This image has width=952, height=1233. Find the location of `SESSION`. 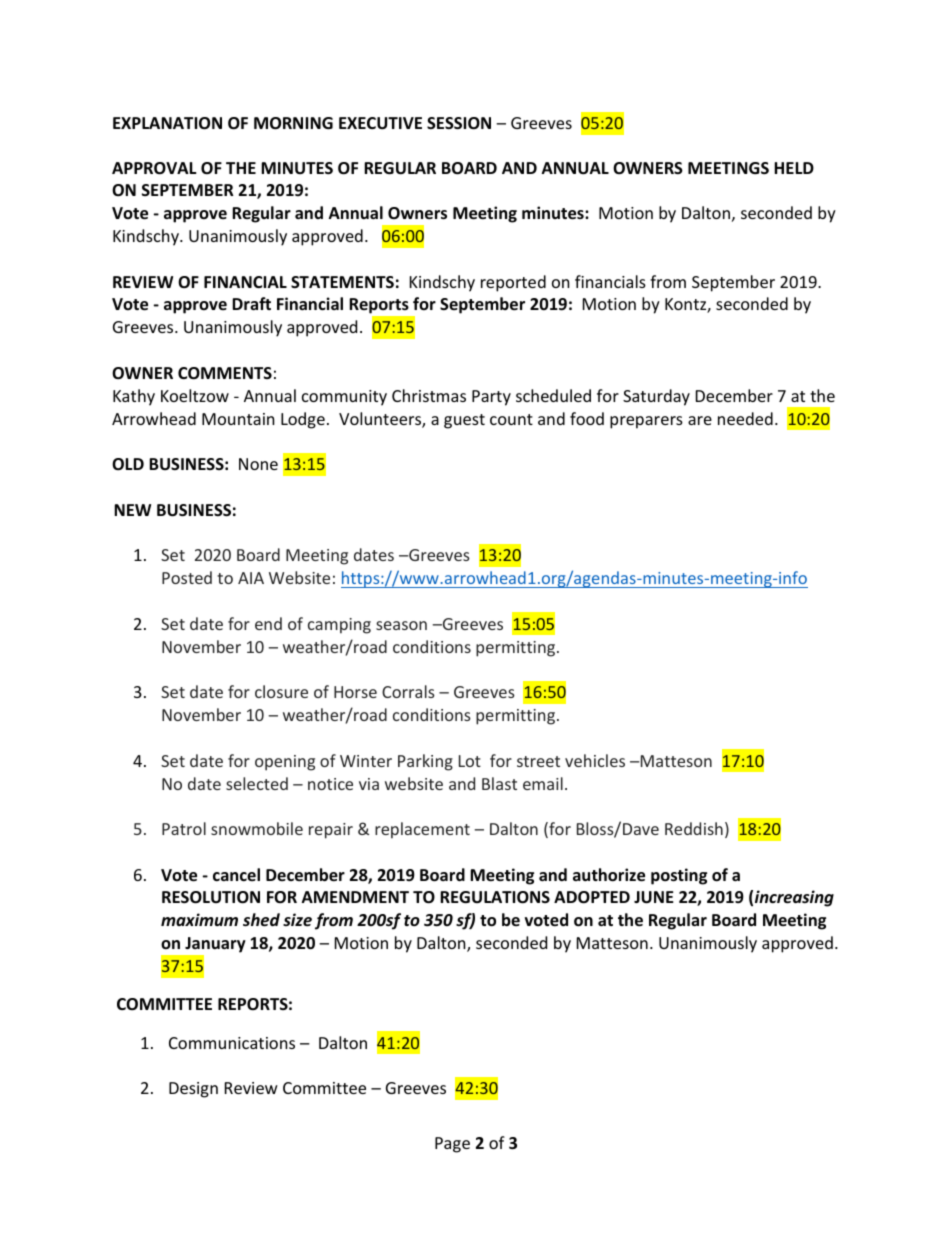

SESSION is located at coordinates (459, 123).
